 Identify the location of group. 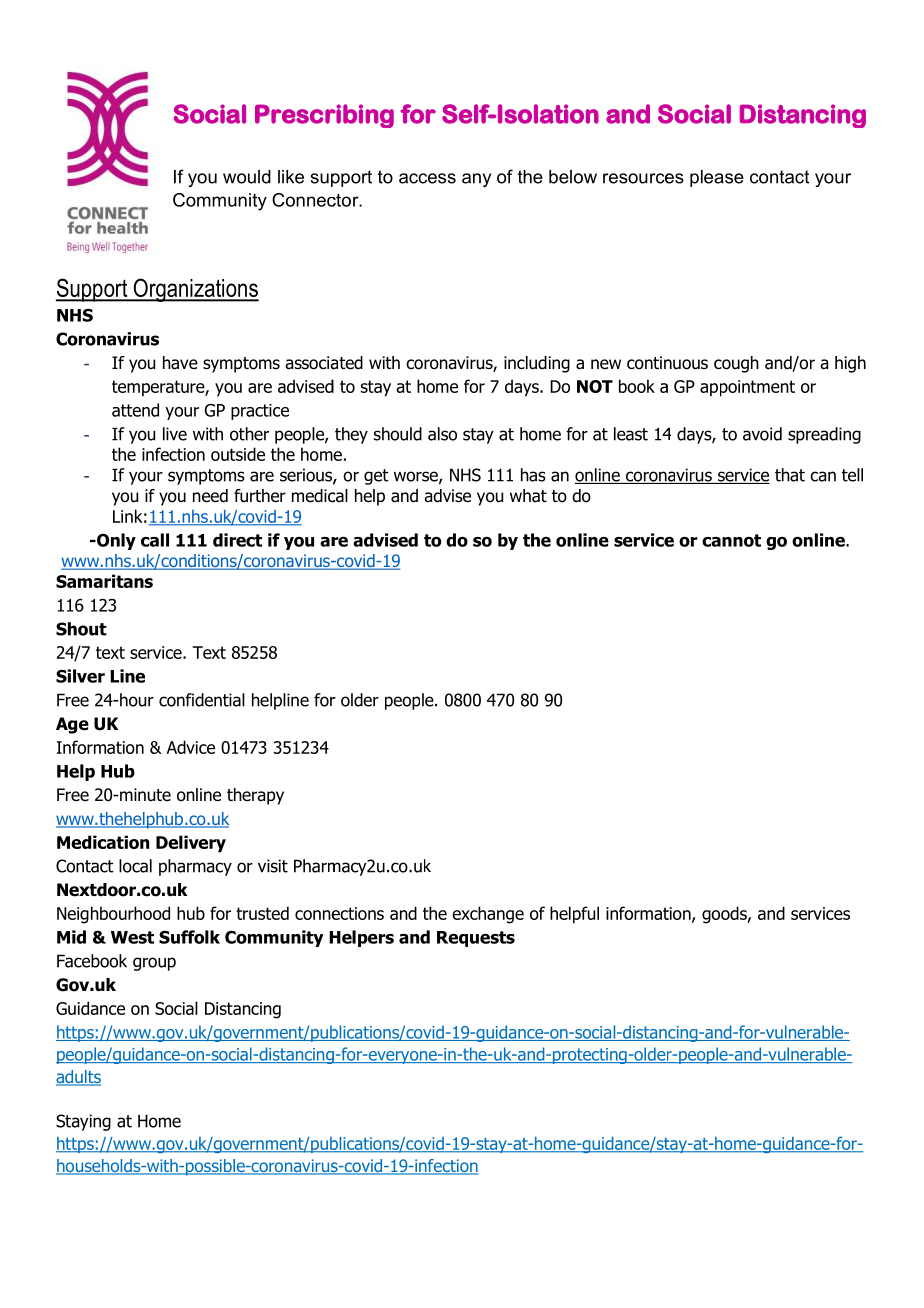
(154, 964).
